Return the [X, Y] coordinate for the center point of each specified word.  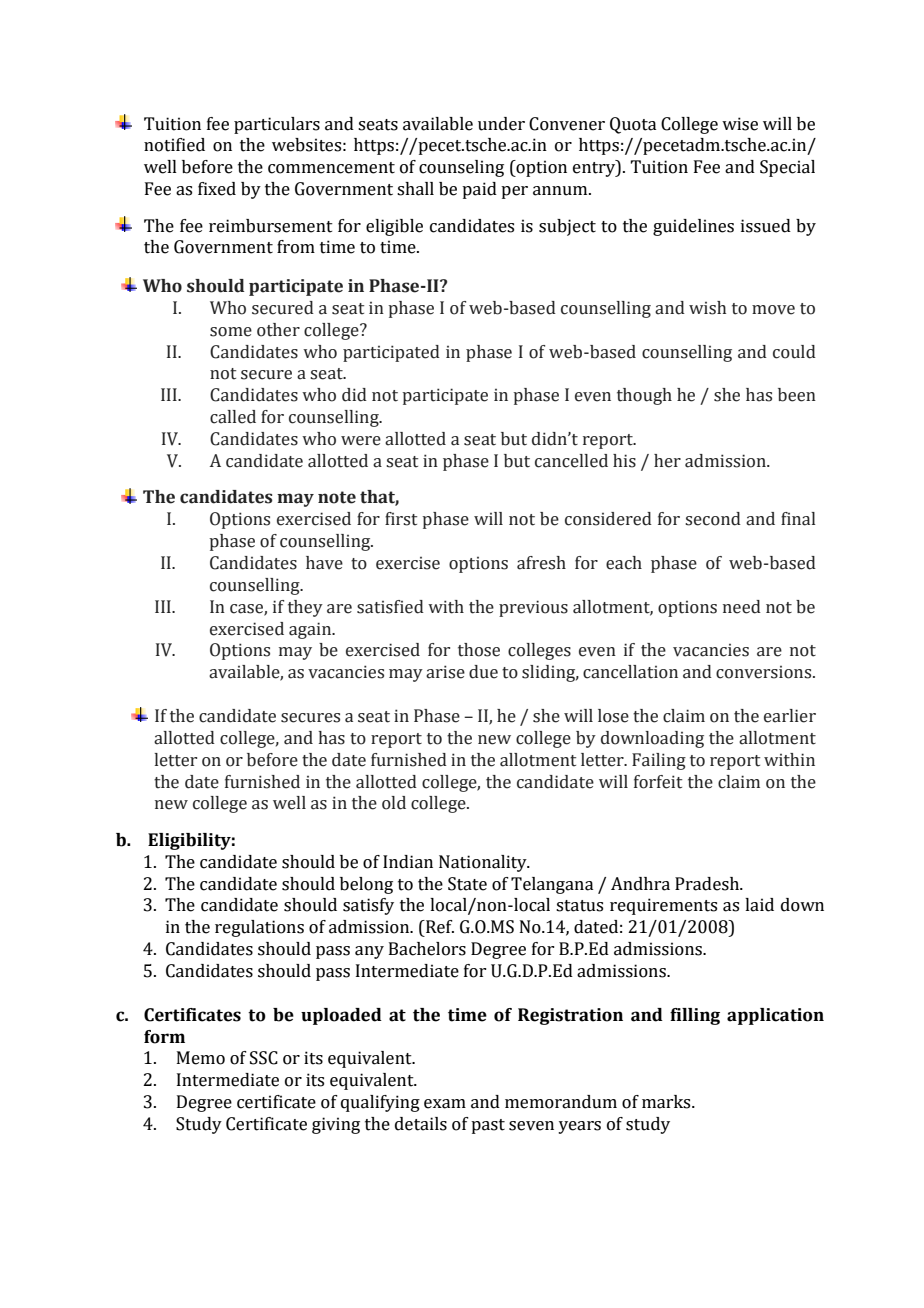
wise [740, 124]
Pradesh [708, 884]
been [797, 395]
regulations [259, 928]
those [479, 650]
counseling [461, 168]
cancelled [571, 461]
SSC [264, 1058]
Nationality [484, 863]
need [742, 607]
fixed [217, 189]
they [305, 608]
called [233, 417]
